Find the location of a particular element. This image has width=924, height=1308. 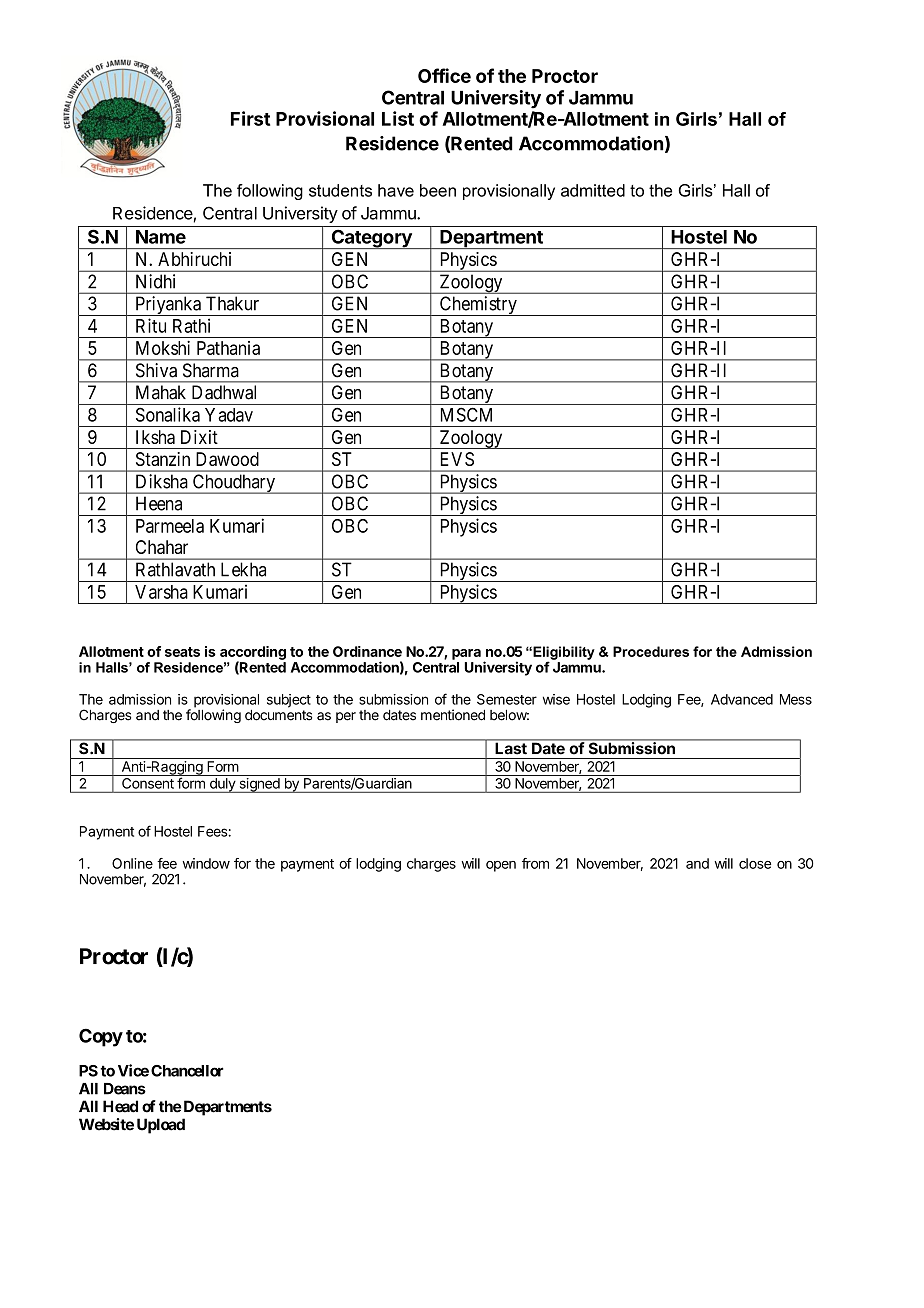

para is located at coordinates (466, 654).
